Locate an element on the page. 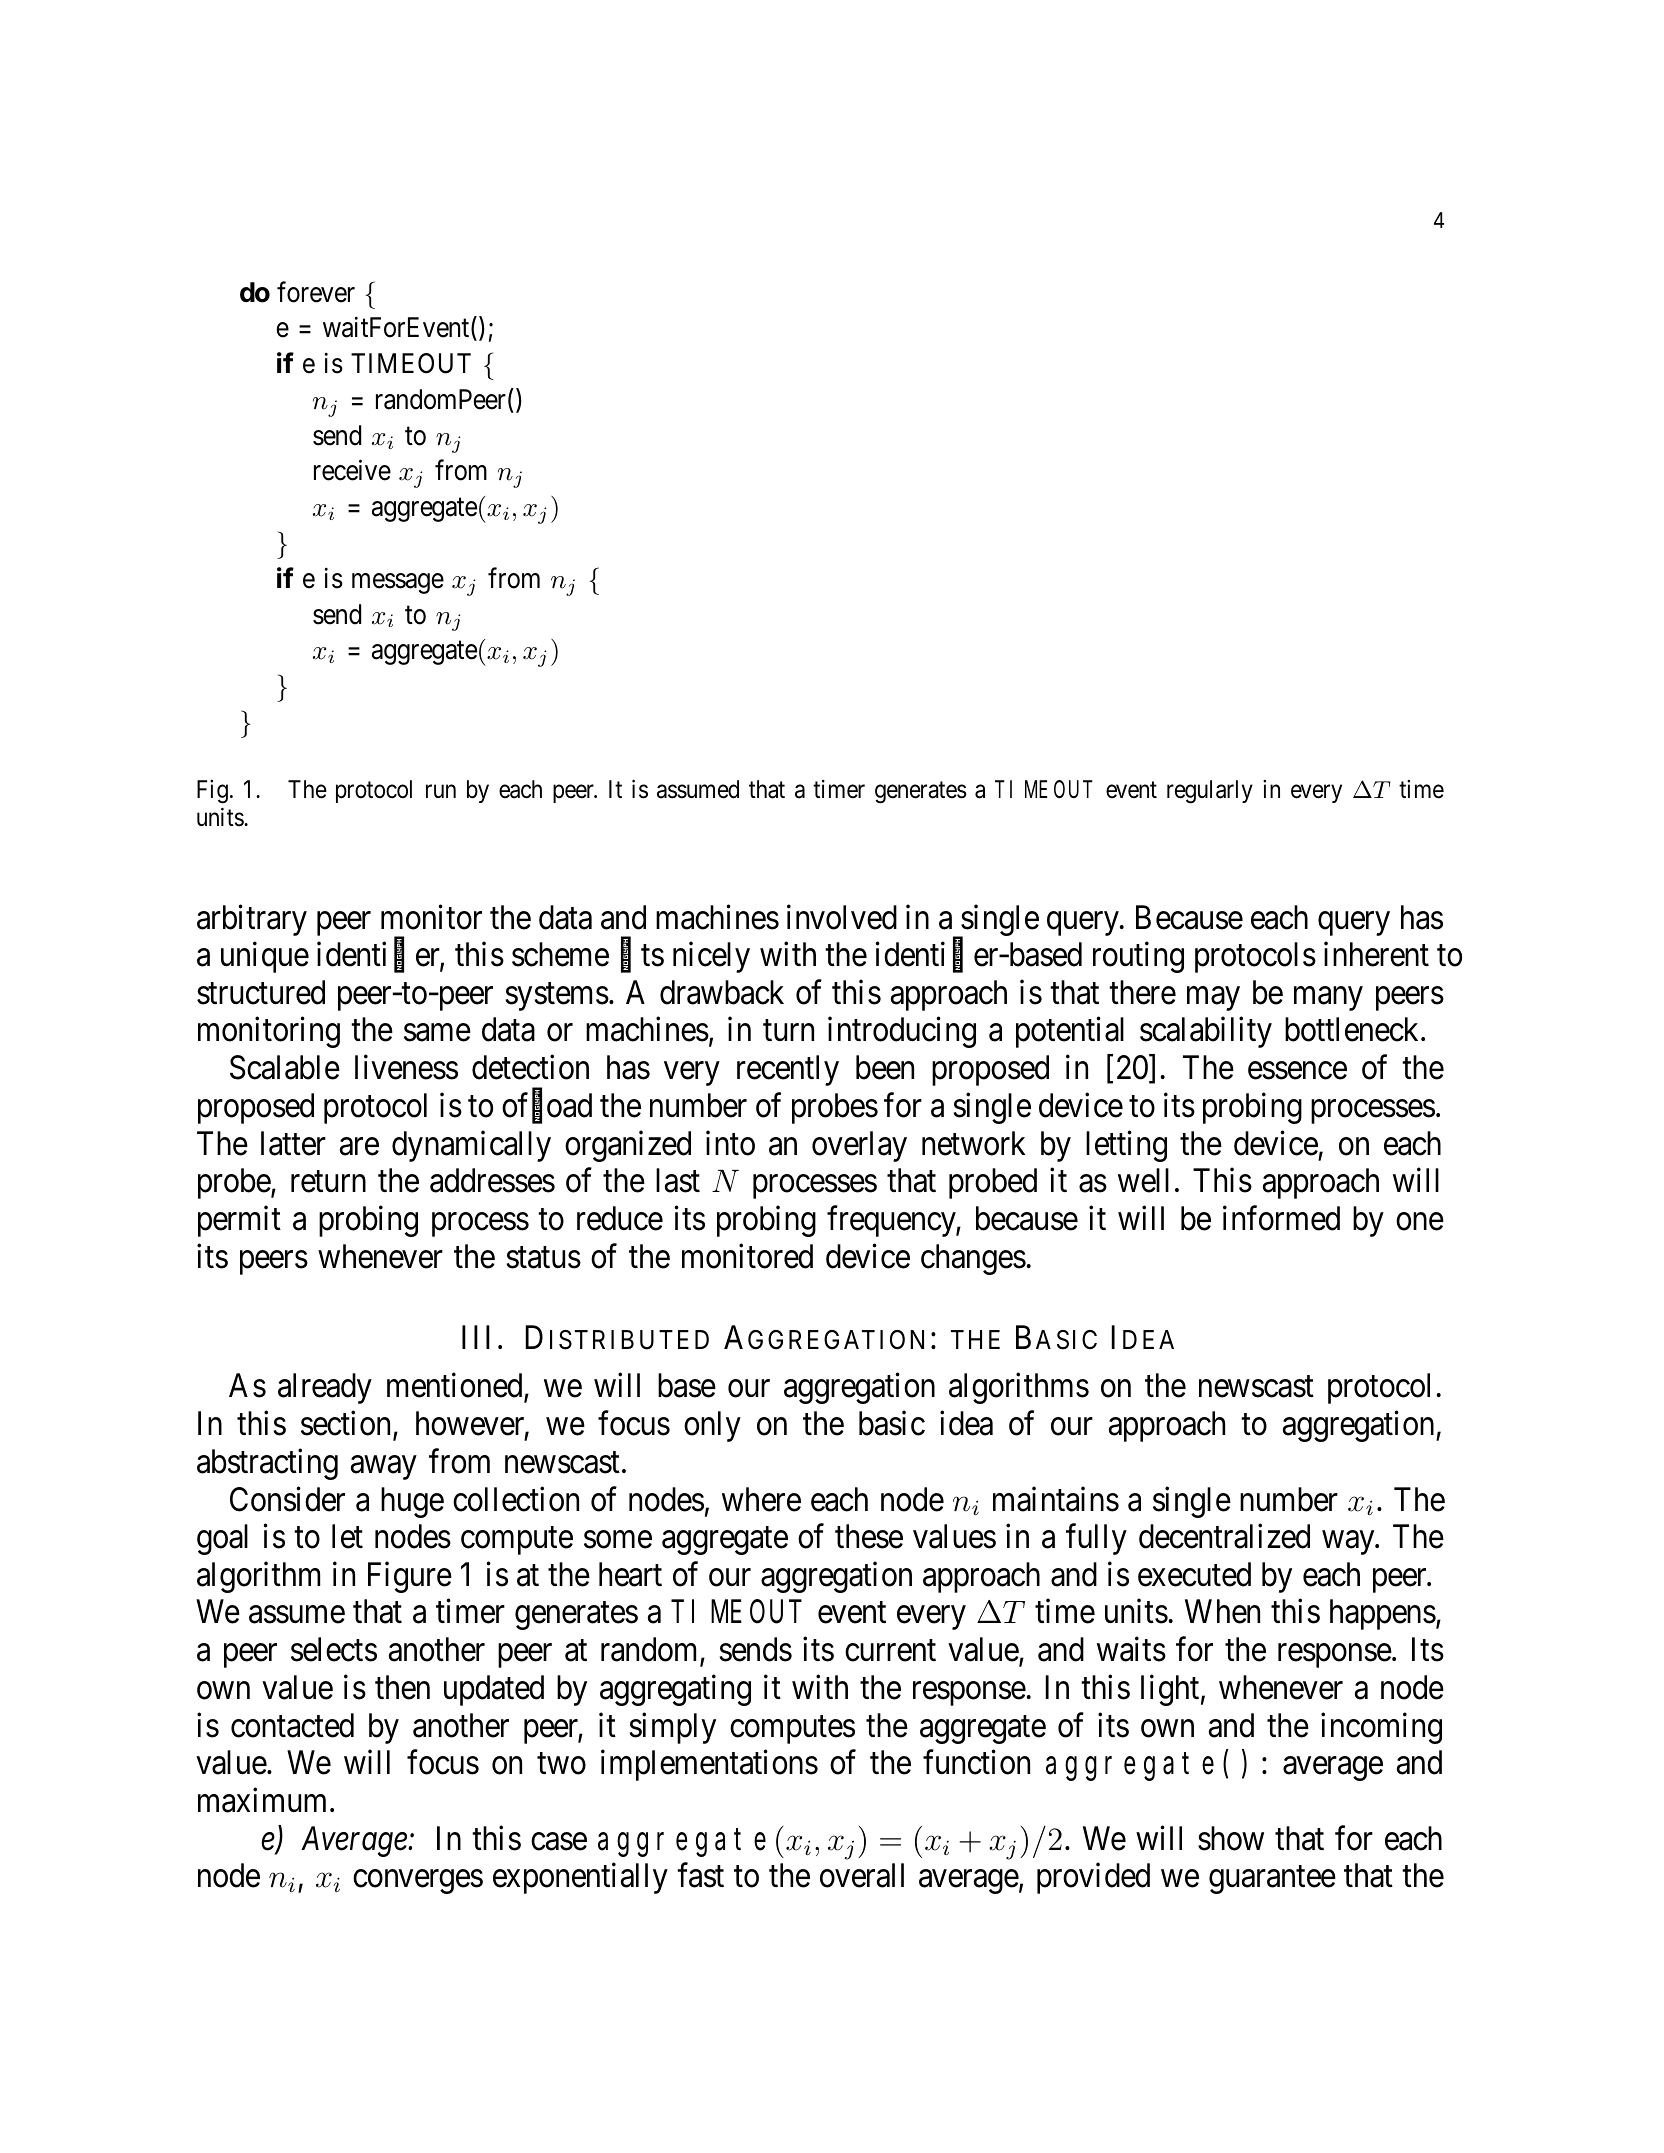  forever is located at coordinates (316, 292).
